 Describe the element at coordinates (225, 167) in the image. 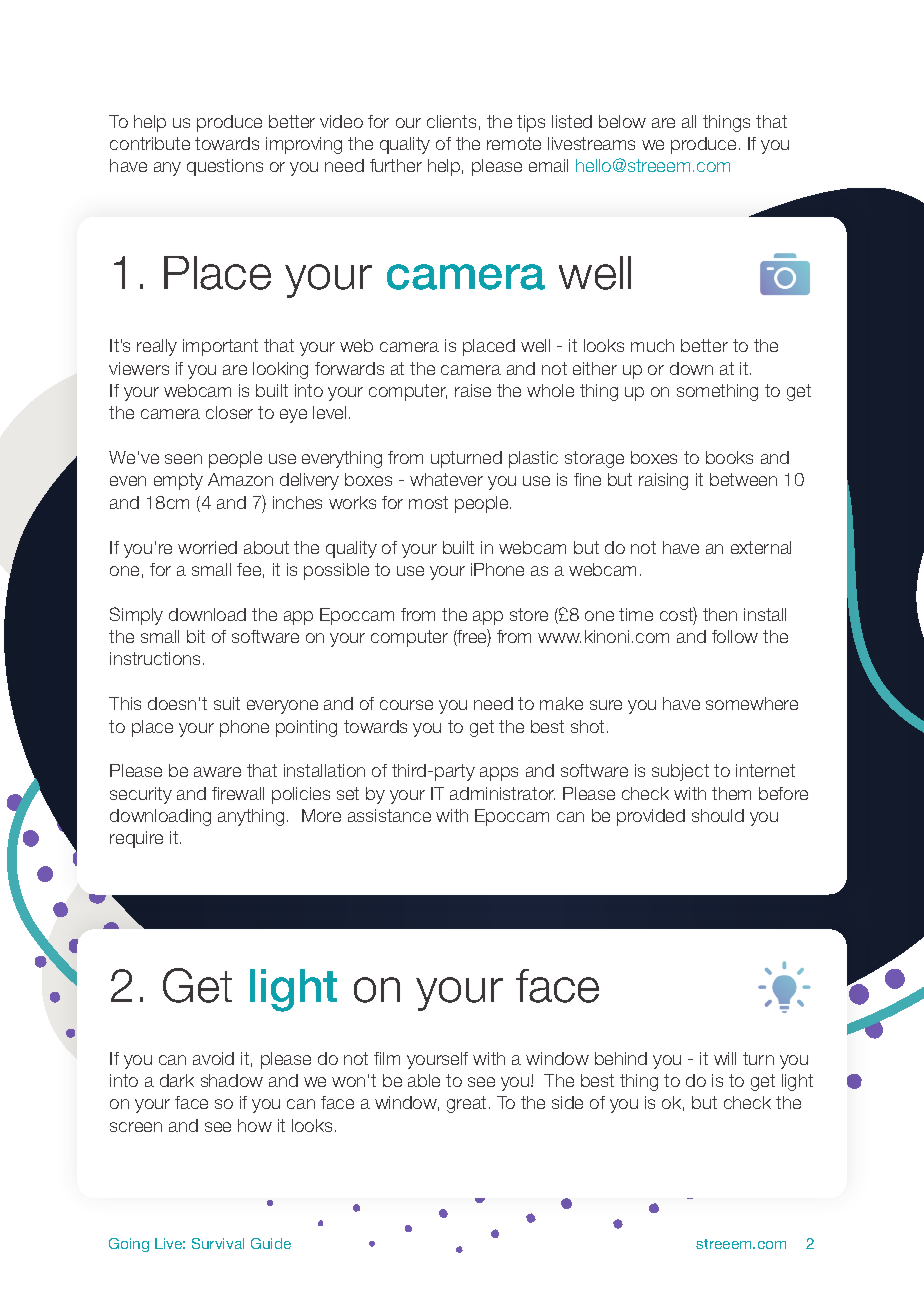

I see `questions` at that location.
